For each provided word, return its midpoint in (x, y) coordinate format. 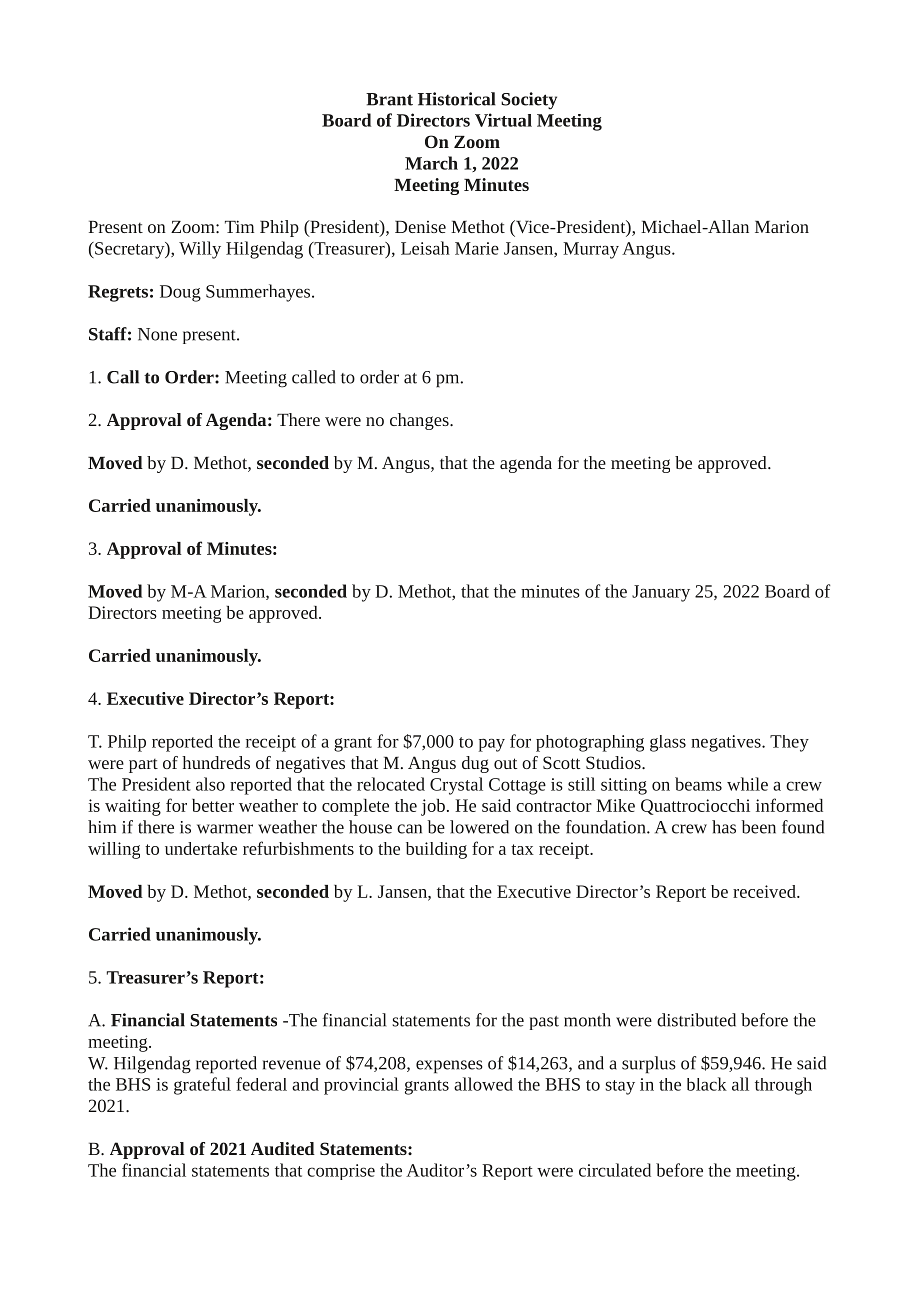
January (661, 593)
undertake (201, 848)
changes (420, 421)
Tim (239, 226)
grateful (202, 1086)
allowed (483, 1084)
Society (529, 101)
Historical (457, 99)
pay (492, 745)
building (436, 850)
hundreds (216, 762)
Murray (591, 250)
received (765, 891)
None (157, 334)
